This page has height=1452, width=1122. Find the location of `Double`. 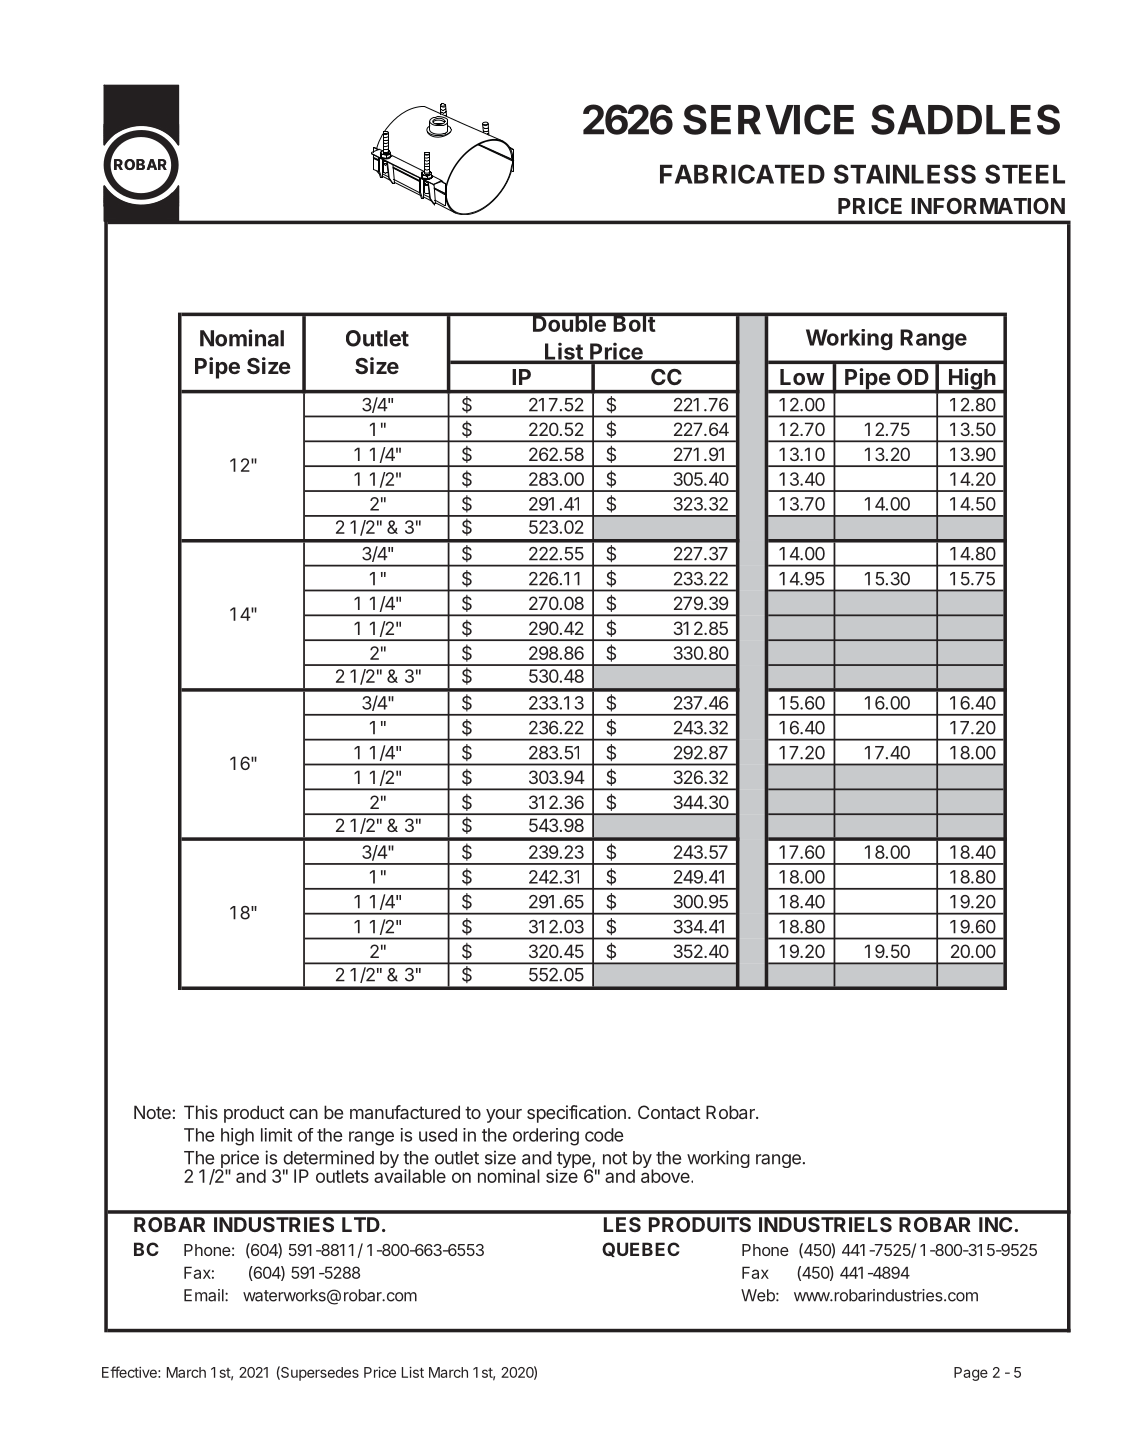

Double is located at coordinates (569, 322).
